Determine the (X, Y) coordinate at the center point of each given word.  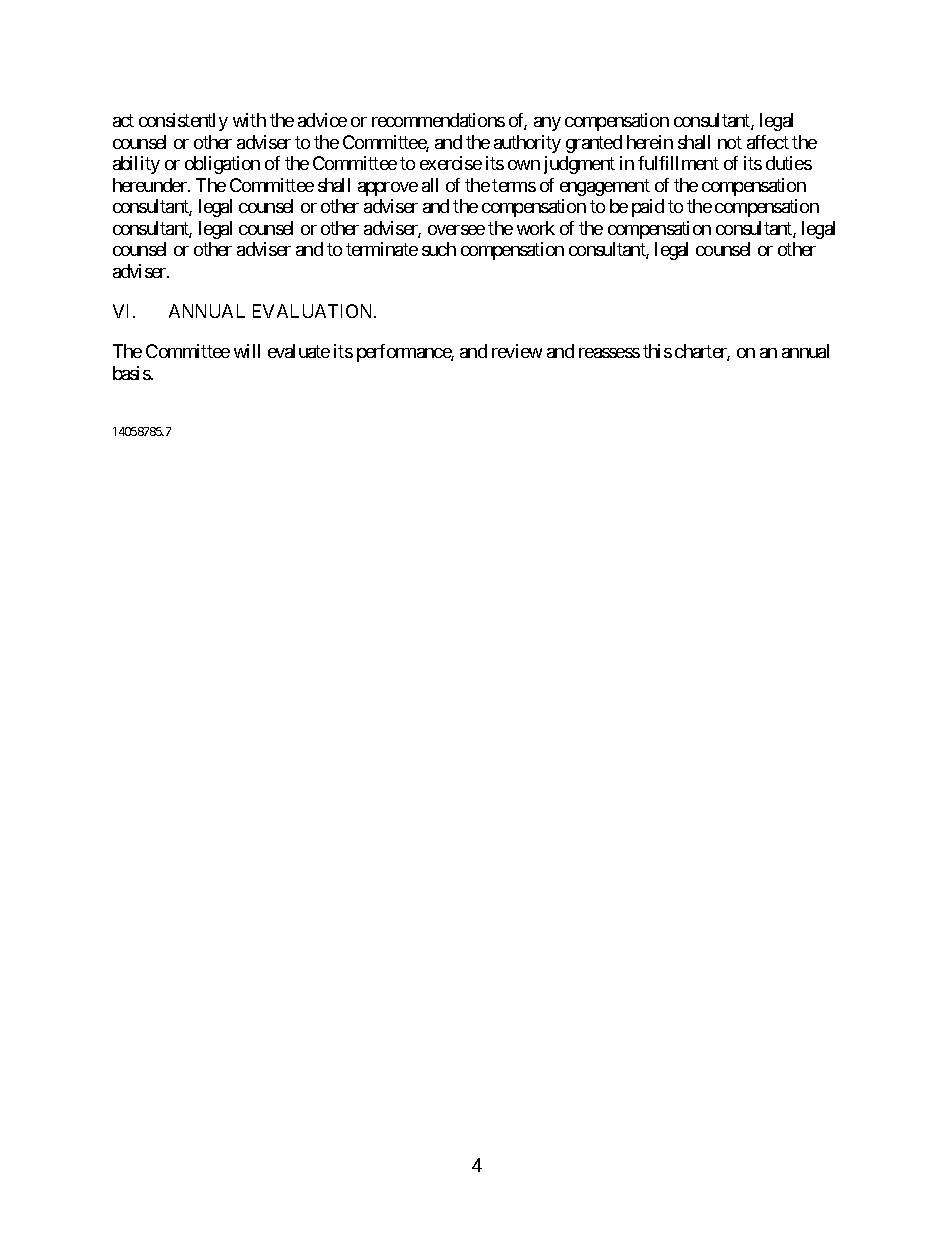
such (439, 249)
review (517, 351)
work (536, 228)
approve (388, 189)
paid (648, 208)
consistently (183, 122)
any (547, 124)
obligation (222, 165)
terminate (382, 249)
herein (650, 142)
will (247, 351)
